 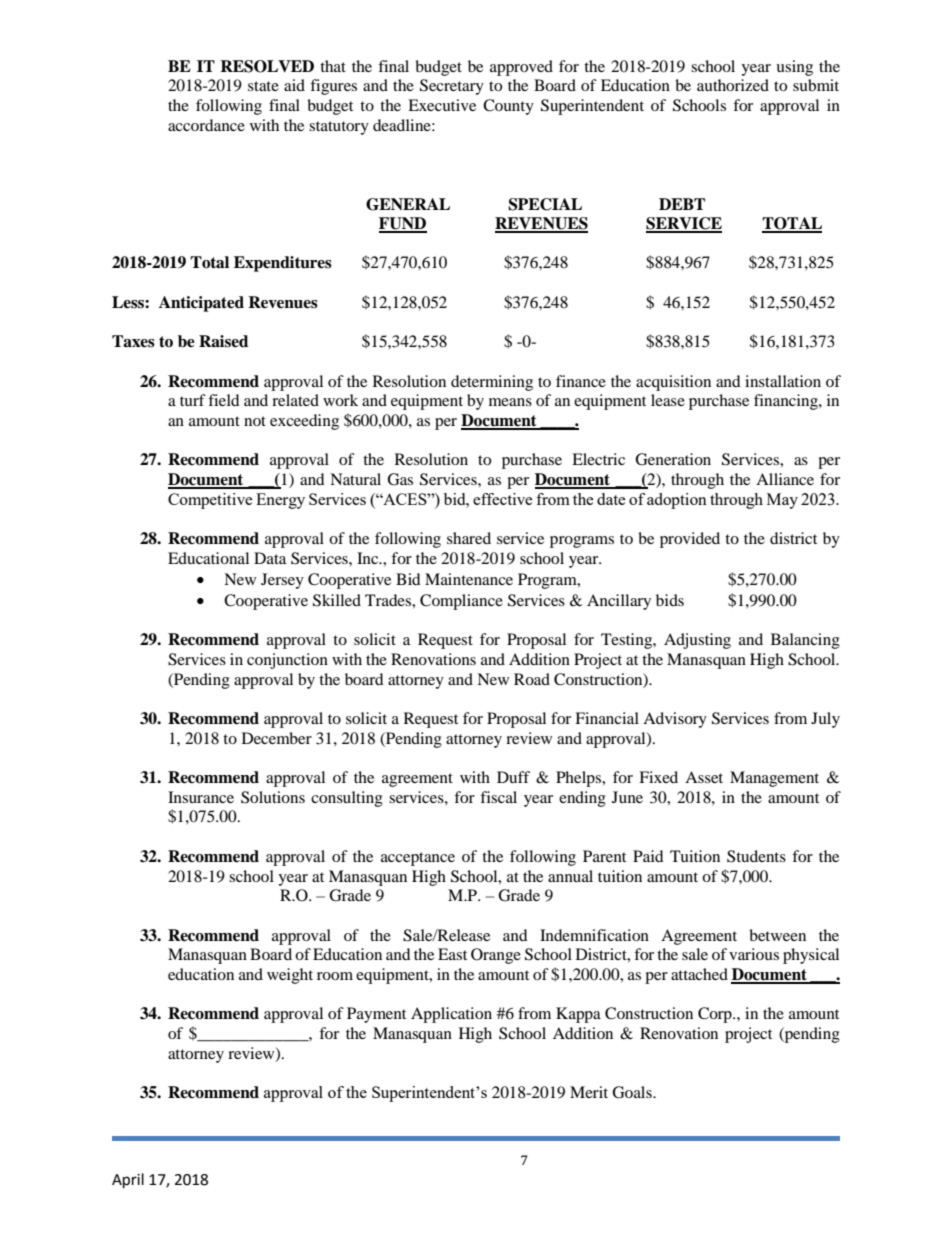 What do you see at coordinates (498, 797) in the screenshot?
I see `fiscal` at bounding box center [498, 797].
